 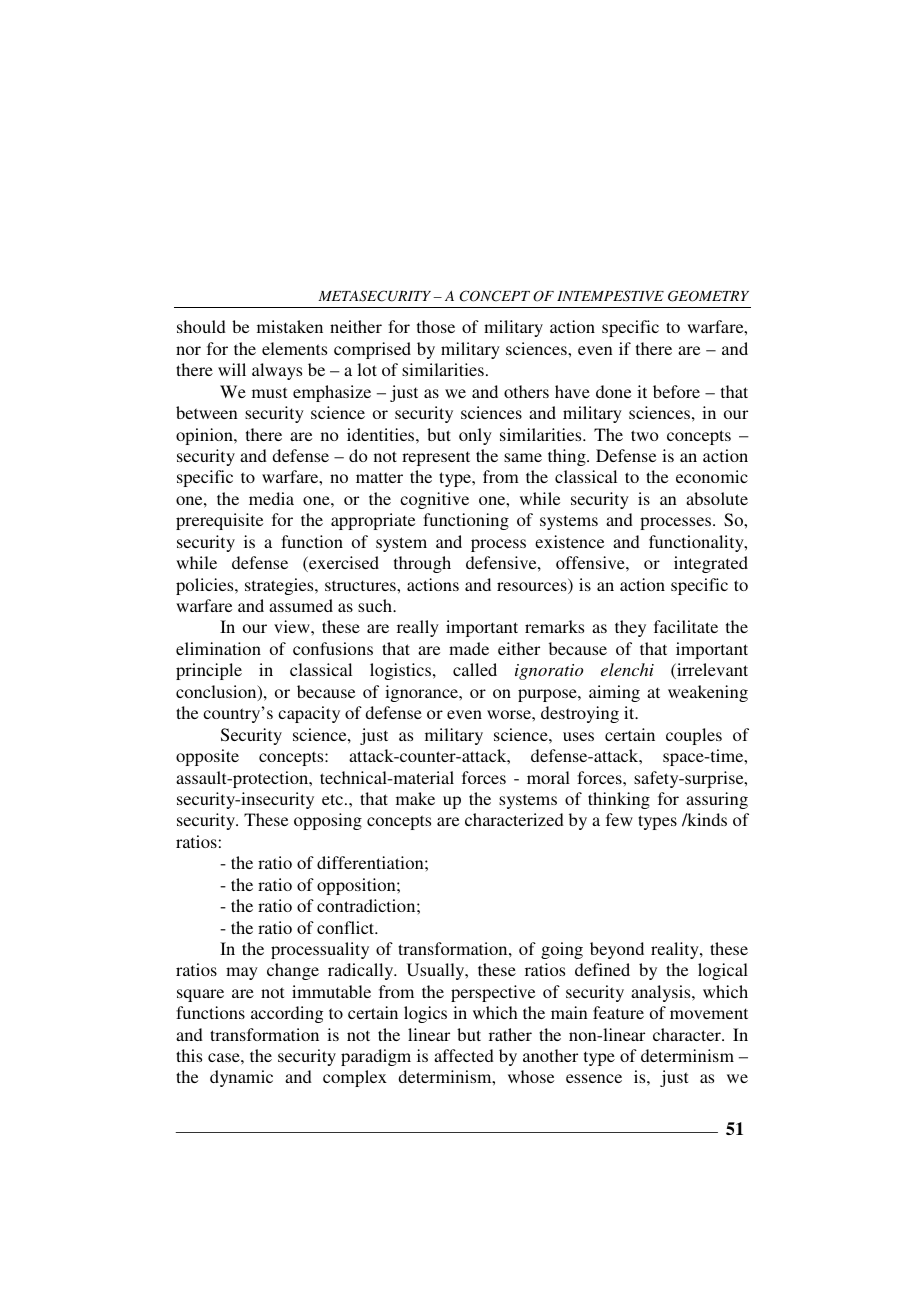 What do you see at coordinates (241, 1078) in the image?
I see `dynamic` at bounding box center [241, 1078].
